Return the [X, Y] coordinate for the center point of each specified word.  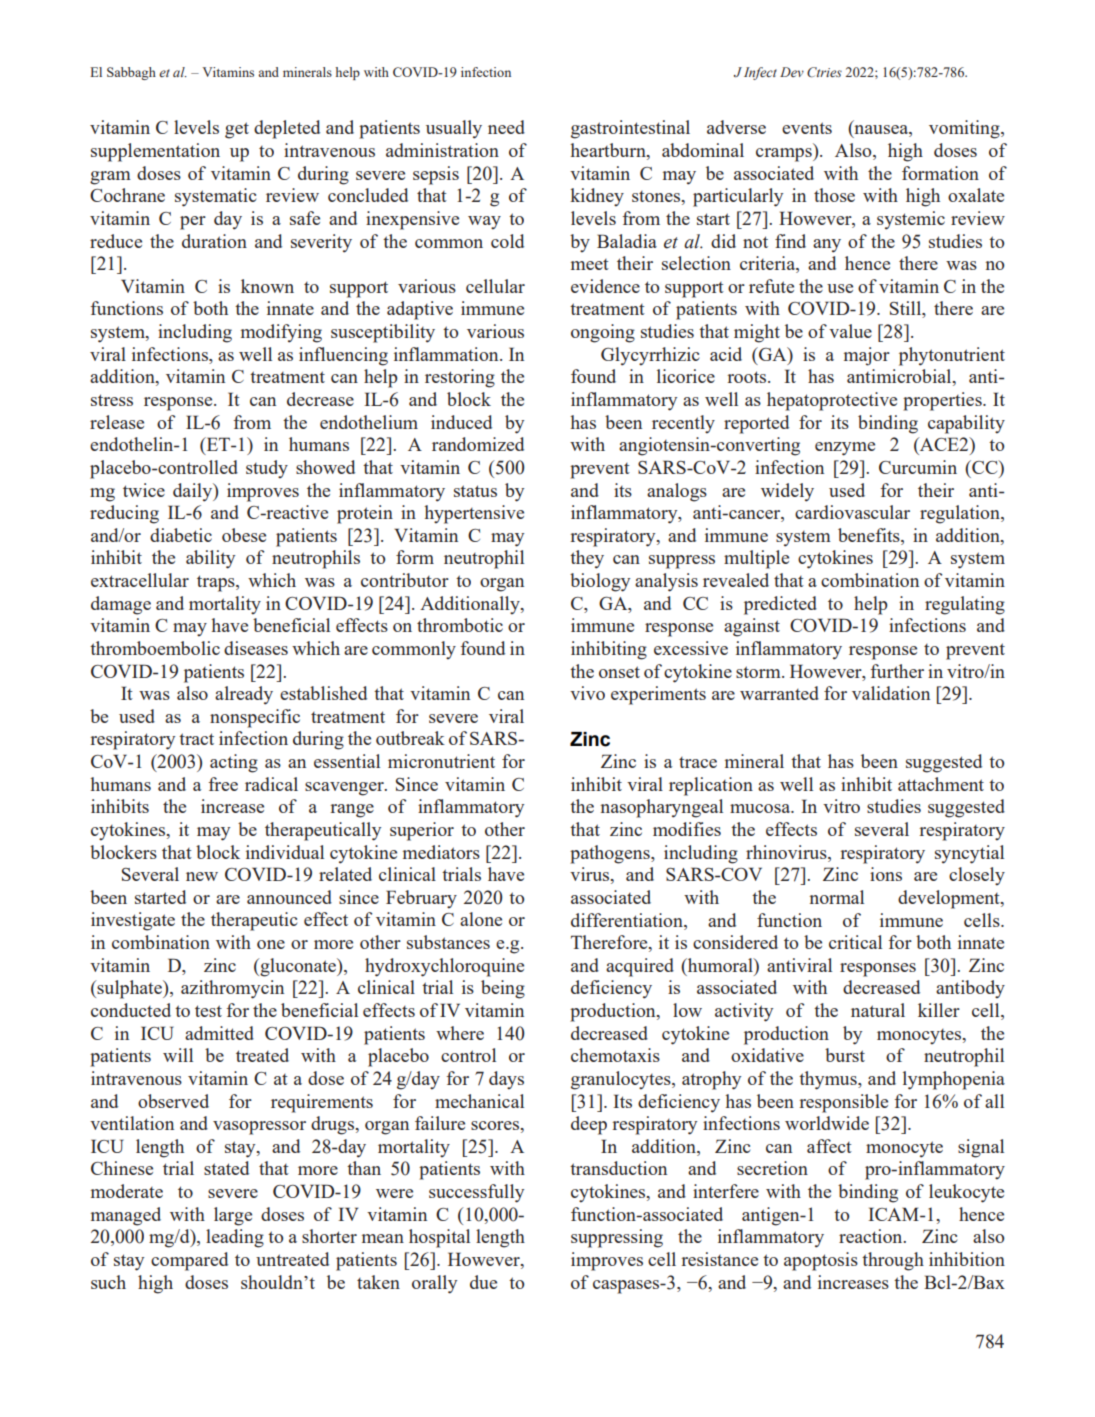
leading [235, 1238]
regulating [965, 605]
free [223, 784]
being [503, 989]
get [237, 130]
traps [217, 583]
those [834, 195]
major [867, 356]
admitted [219, 1033]
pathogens [611, 854]
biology [600, 582]
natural [878, 1010]
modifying [281, 333]
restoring [460, 378]
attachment [941, 784]
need [506, 127]
